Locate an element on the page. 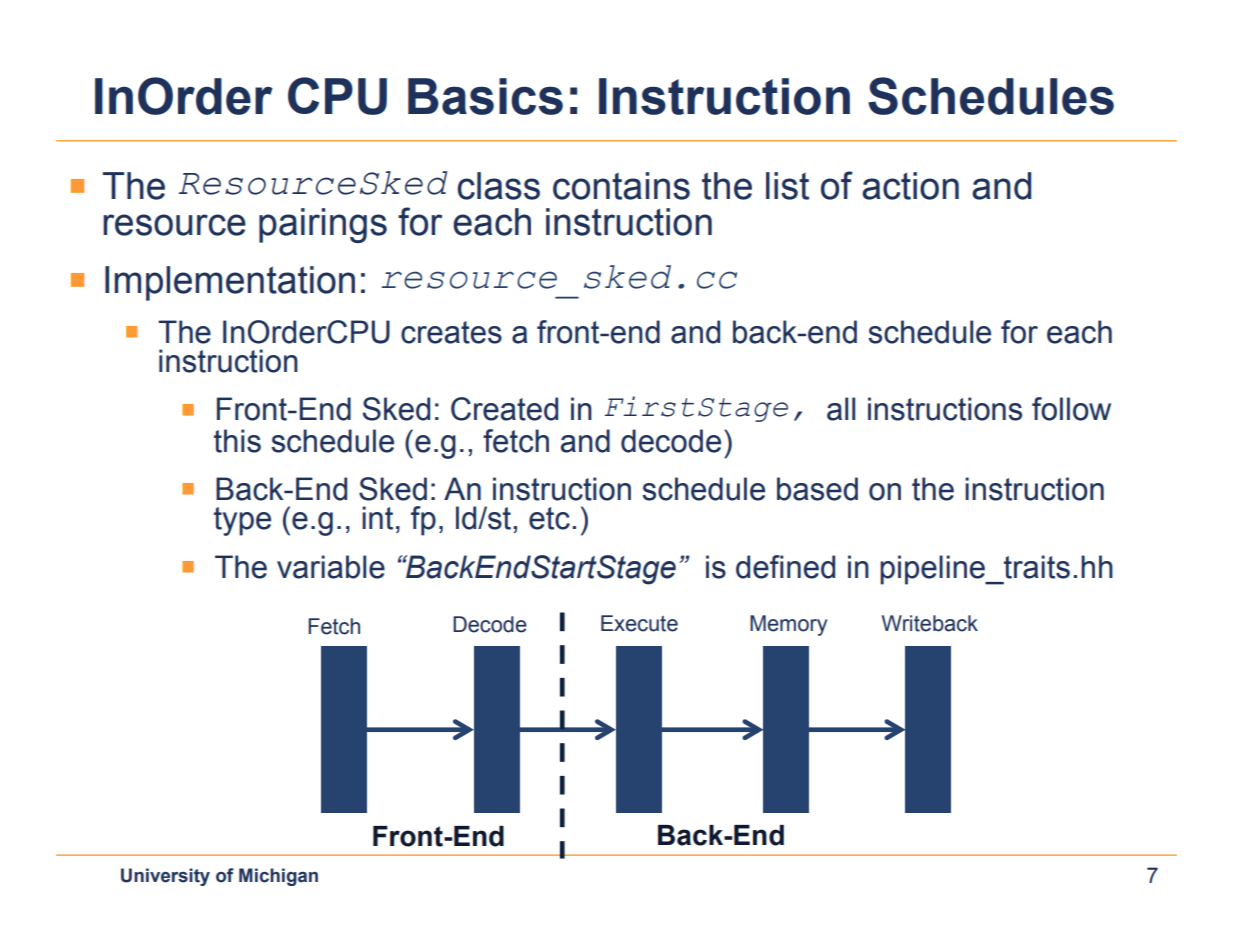 The width and height of the page is (1233, 952). Michigan is located at coordinates (278, 877).
